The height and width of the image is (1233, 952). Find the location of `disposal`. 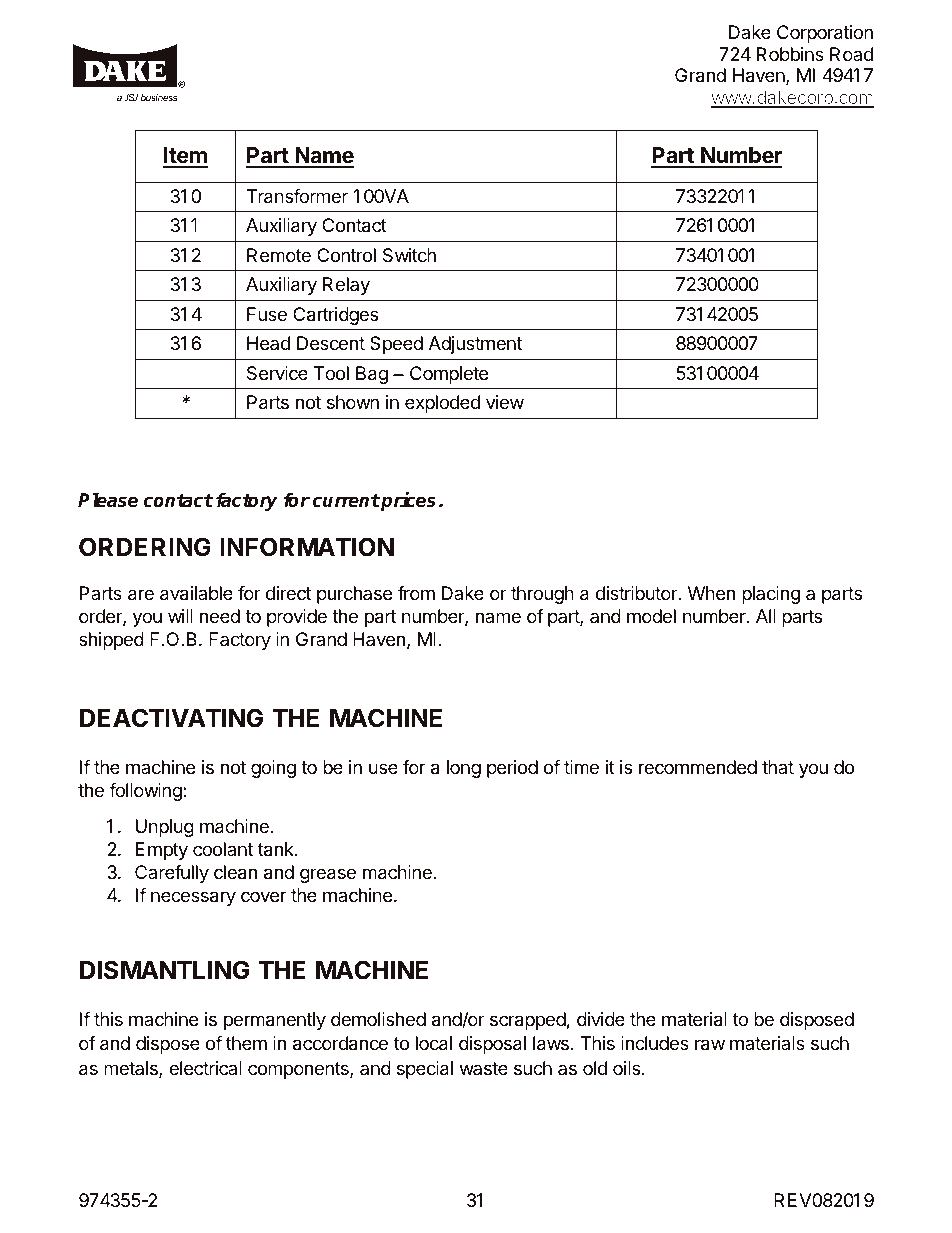

disposal is located at coordinates (492, 1045).
